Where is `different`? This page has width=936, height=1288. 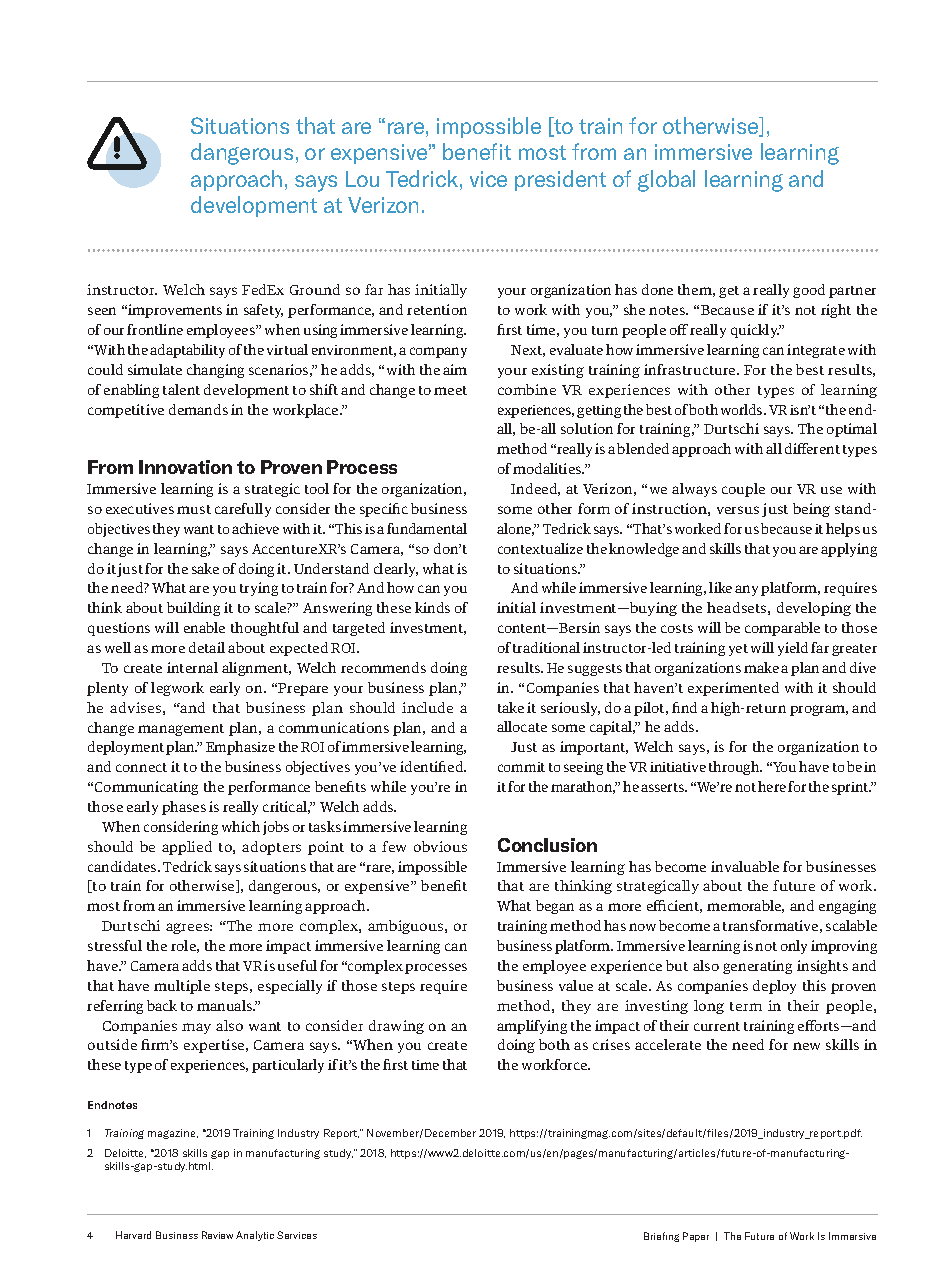 different is located at coordinates (812, 448).
